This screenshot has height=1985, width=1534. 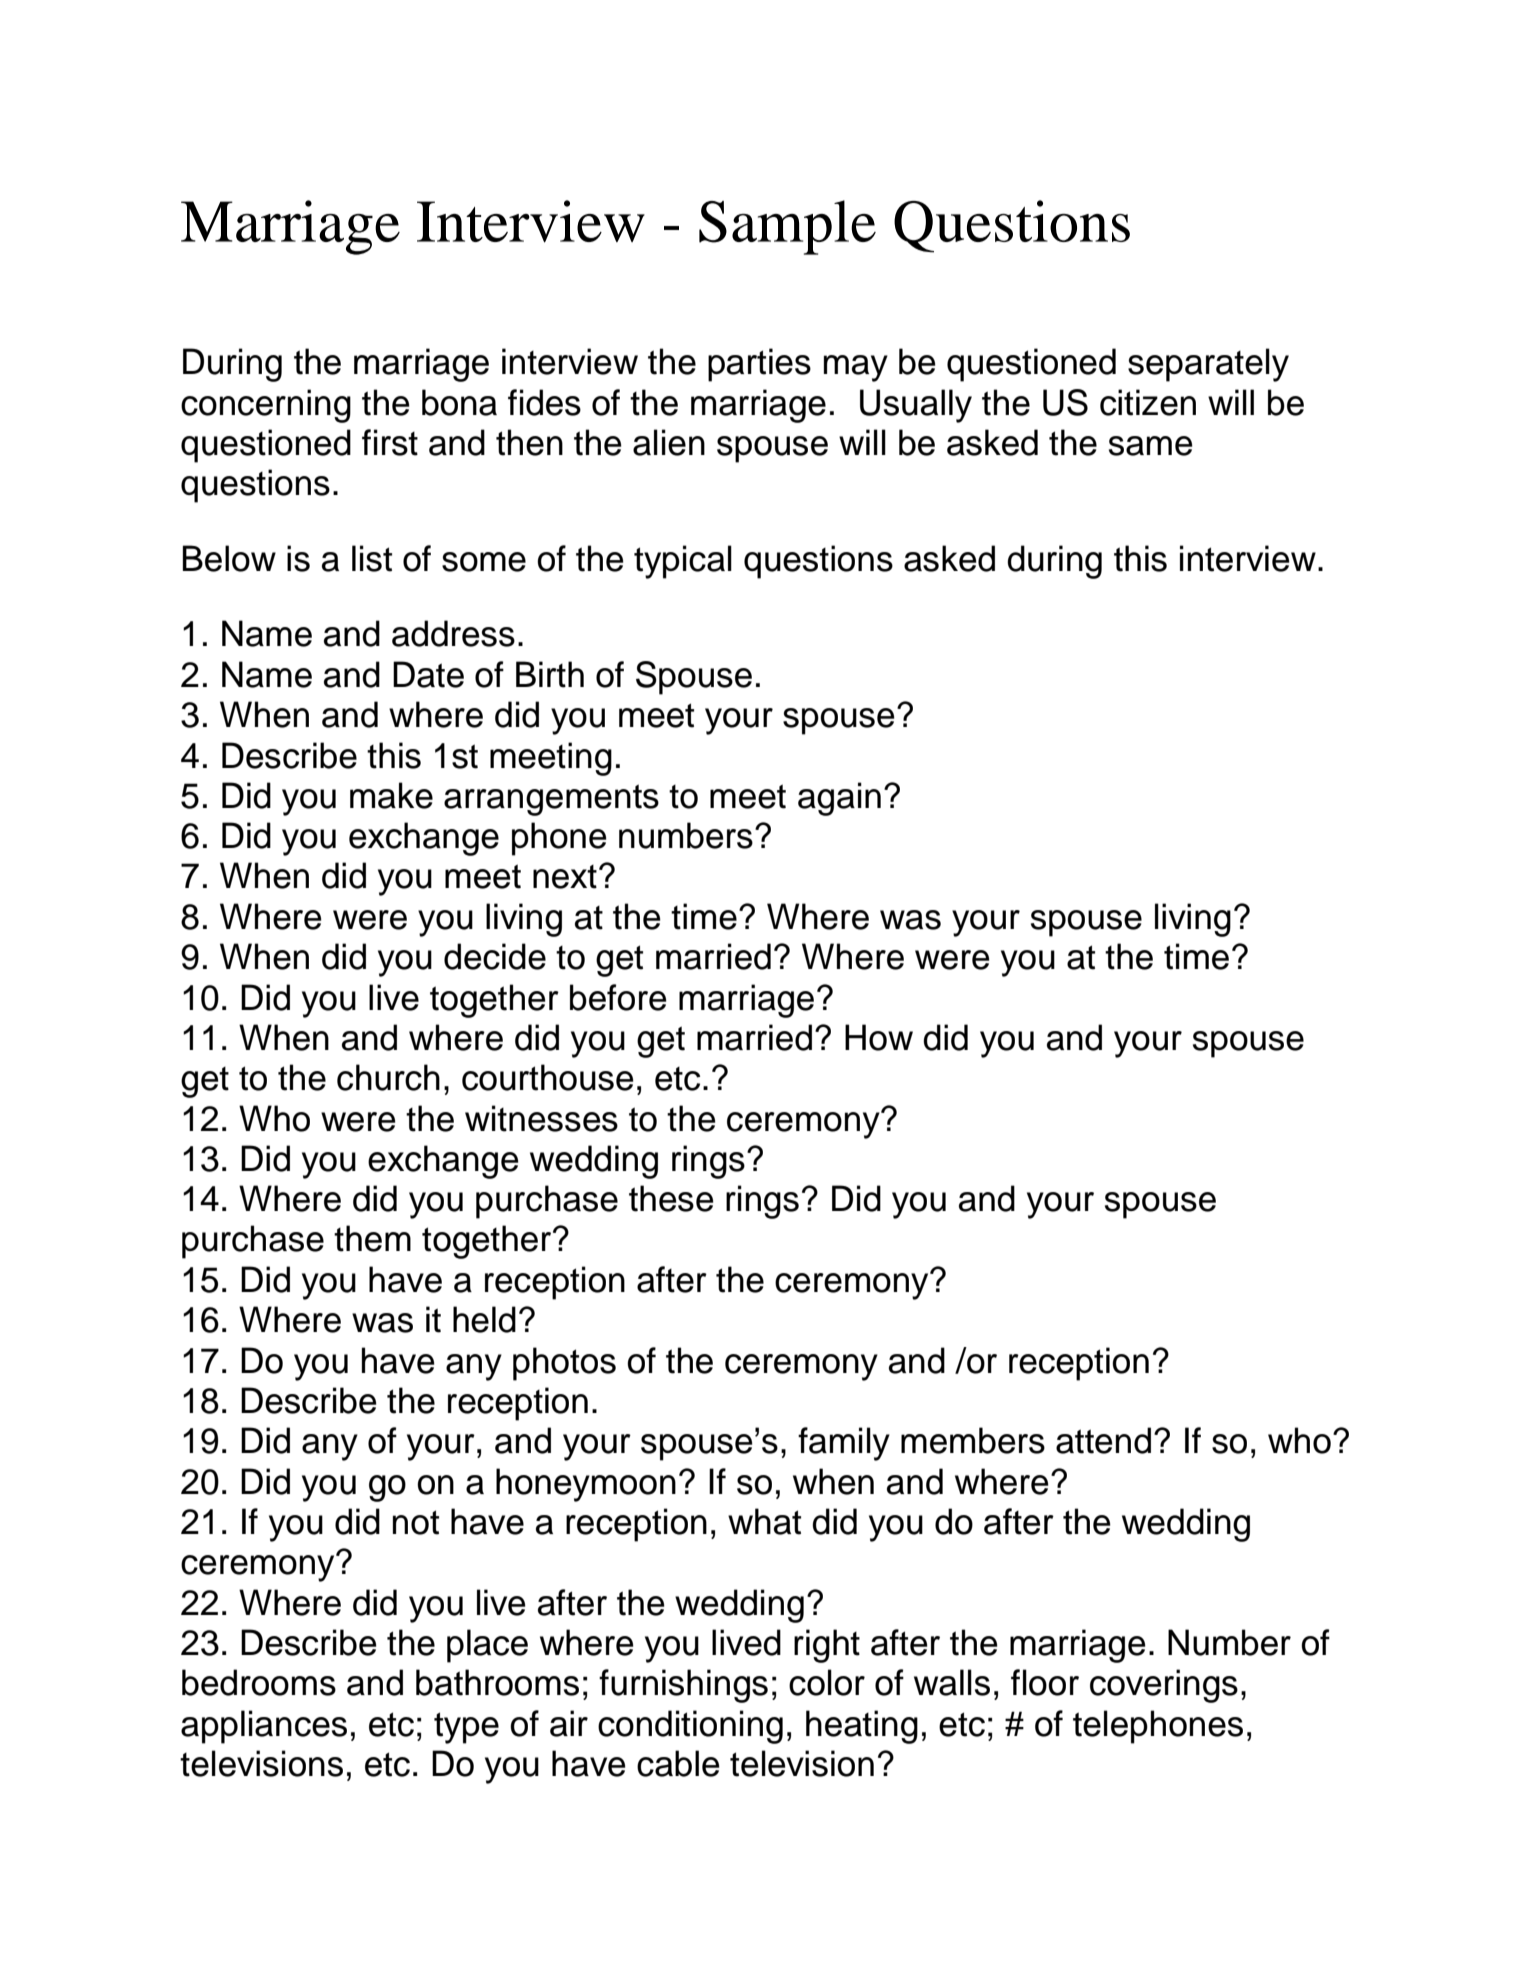 I want to click on again, so click(x=839, y=799).
